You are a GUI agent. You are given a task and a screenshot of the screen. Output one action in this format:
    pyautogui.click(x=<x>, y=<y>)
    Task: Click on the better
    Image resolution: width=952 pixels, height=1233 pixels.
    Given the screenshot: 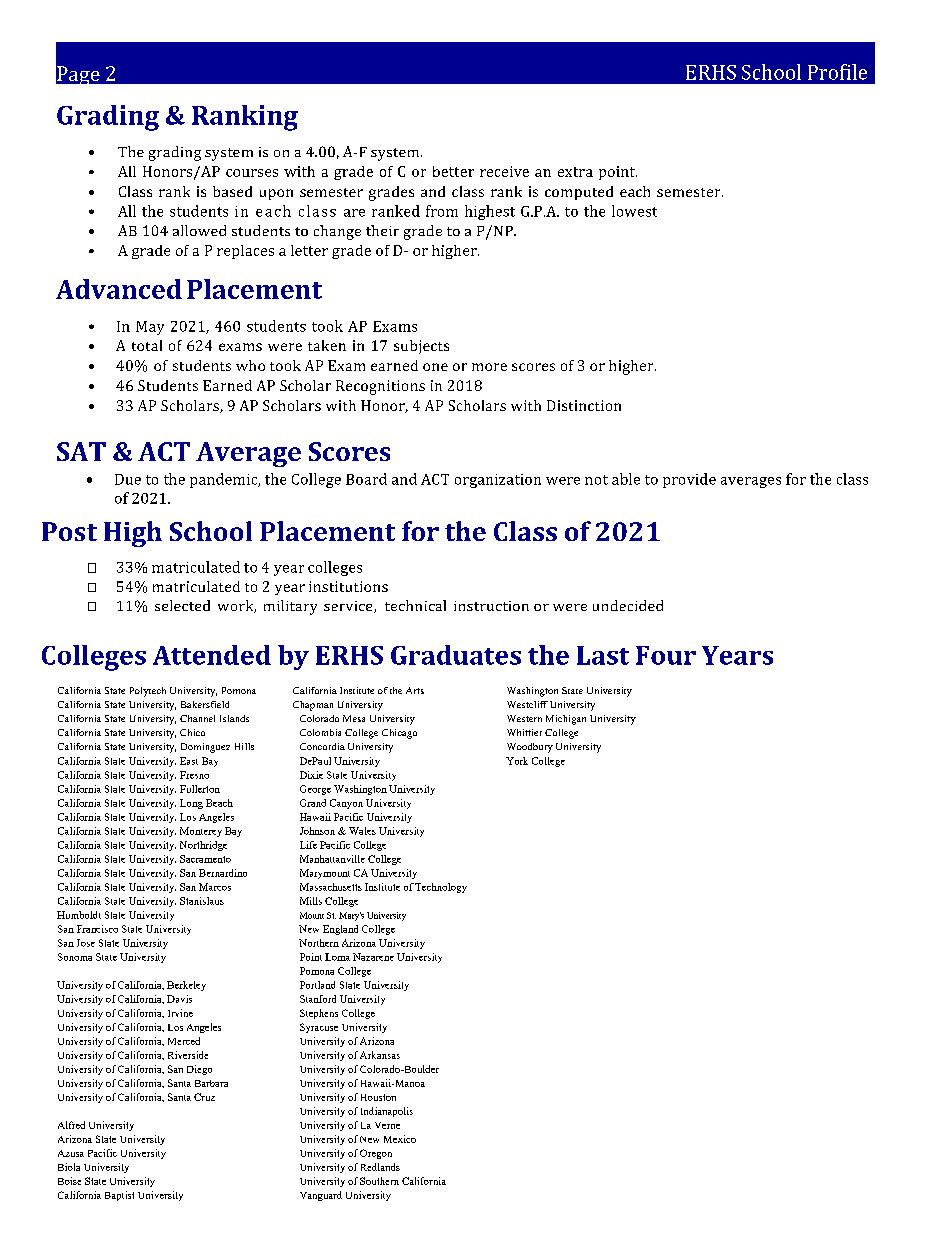 What is the action you would take?
    pyautogui.click(x=453, y=171)
